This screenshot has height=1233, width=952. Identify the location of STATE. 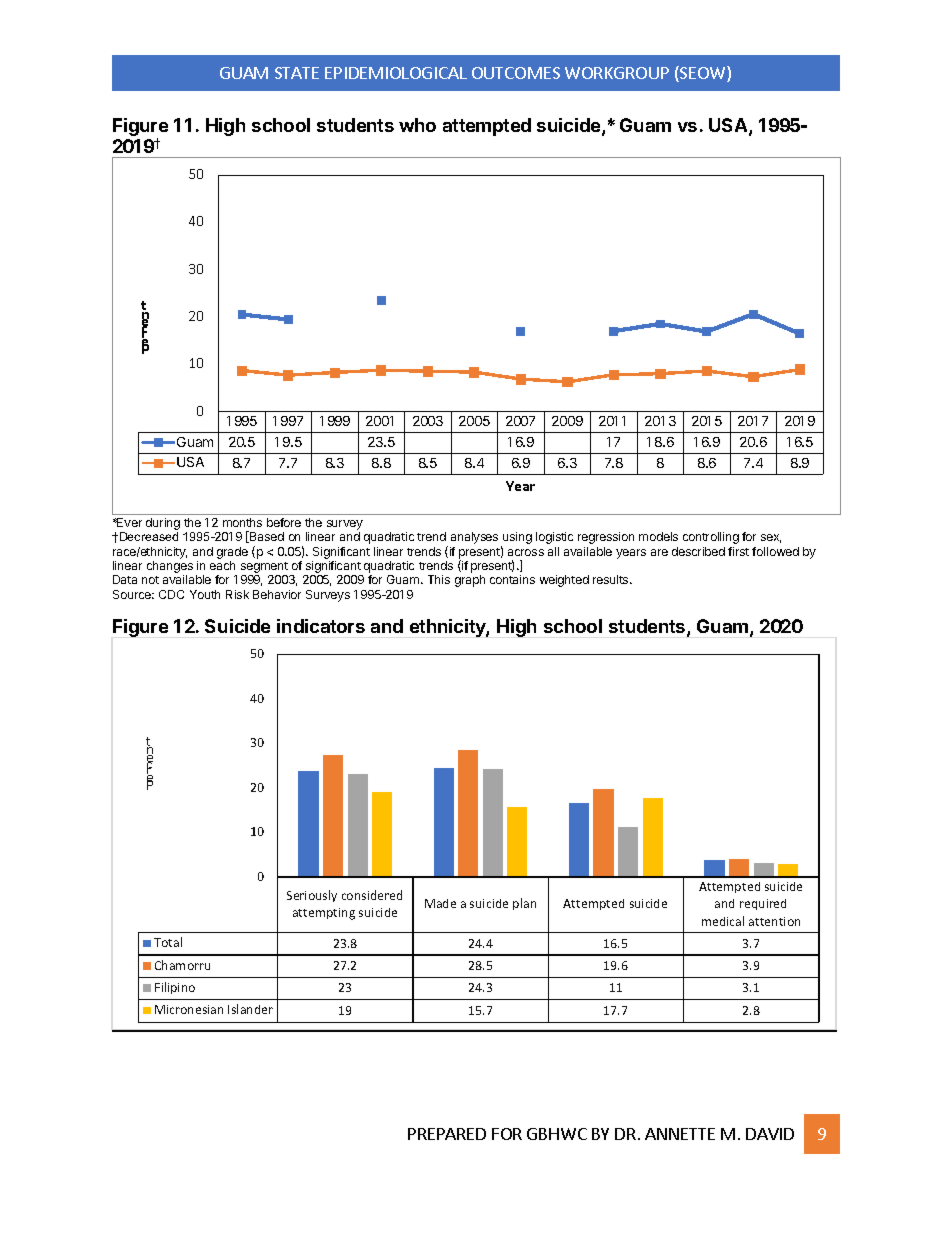
(297, 73).
